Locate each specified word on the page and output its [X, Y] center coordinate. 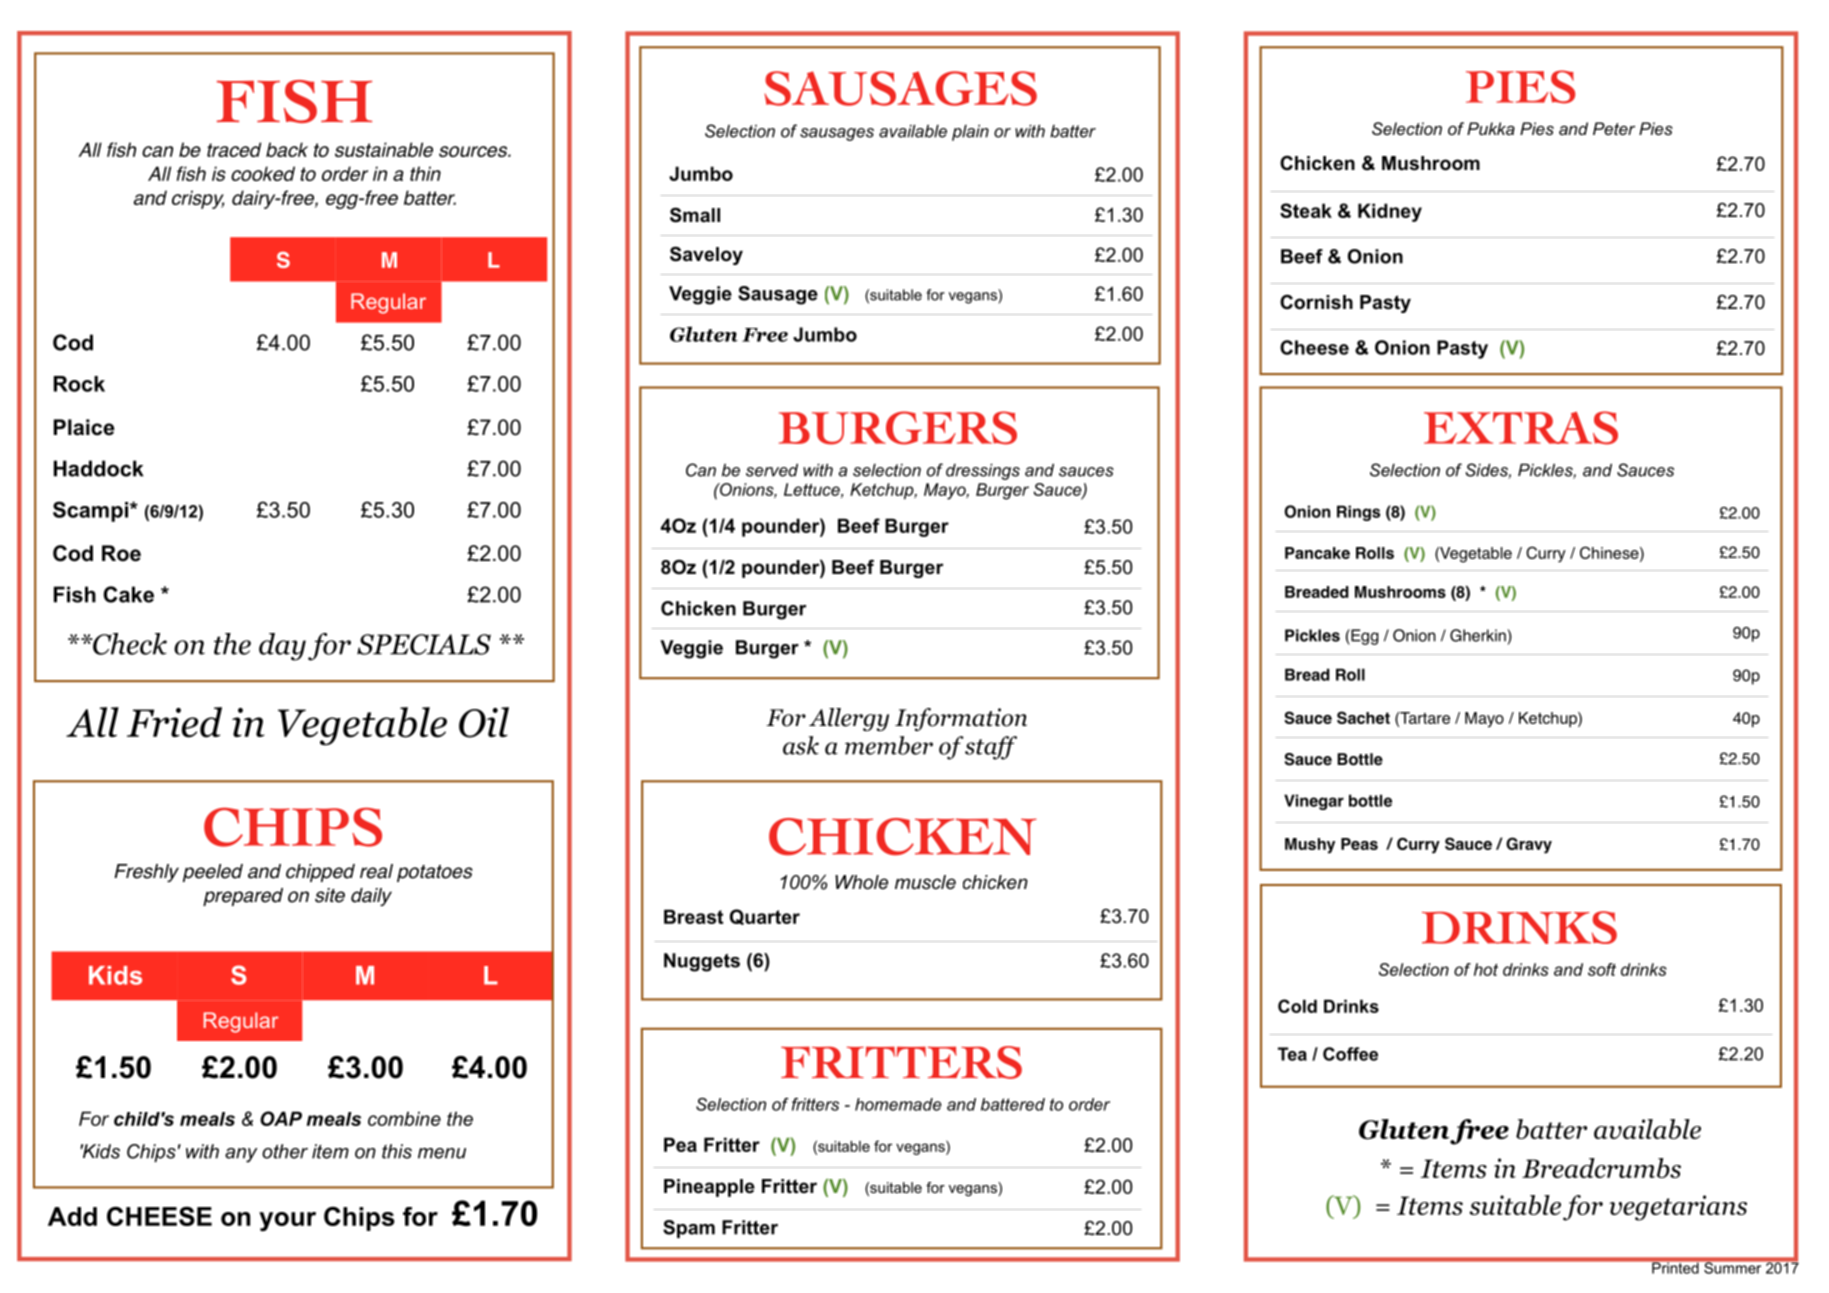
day [282, 647]
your [287, 1222]
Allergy [849, 719]
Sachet [1363, 717]
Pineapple [709, 1188]
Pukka [1491, 128]
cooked [263, 173]
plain [970, 133]
